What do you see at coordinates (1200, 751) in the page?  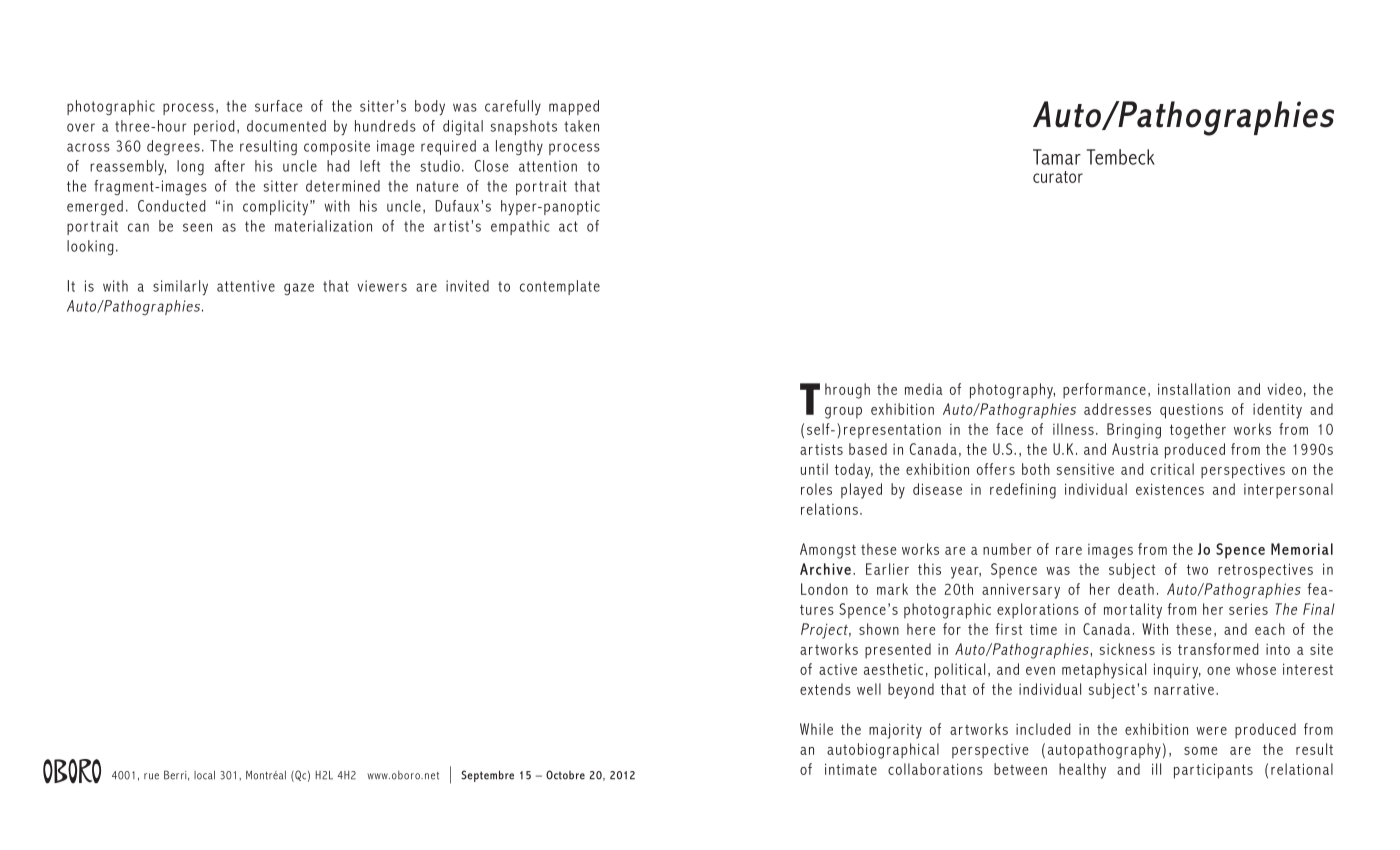 I see `some` at bounding box center [1200, 751].
